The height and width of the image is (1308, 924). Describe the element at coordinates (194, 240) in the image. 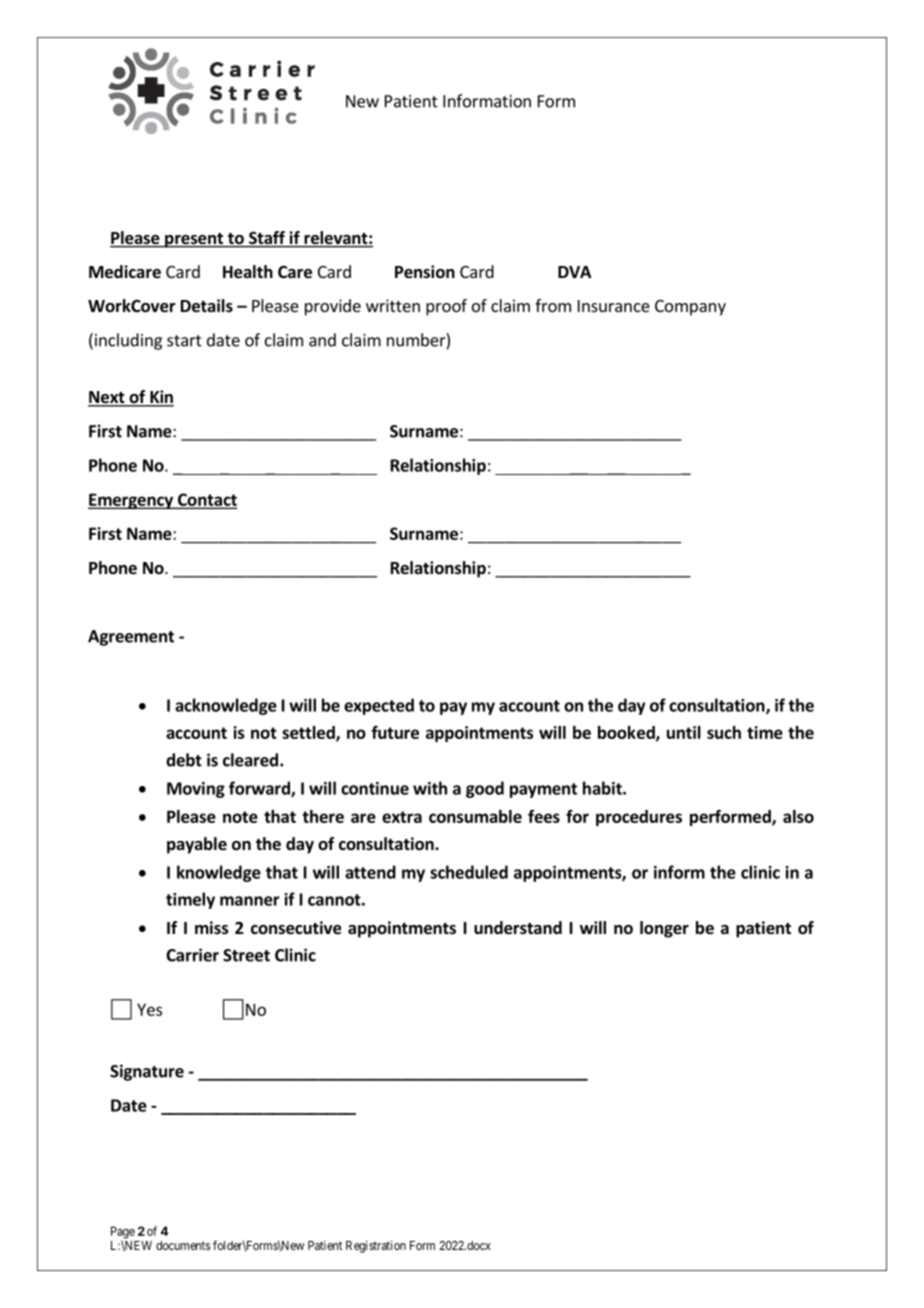

I see `present` at that location.
